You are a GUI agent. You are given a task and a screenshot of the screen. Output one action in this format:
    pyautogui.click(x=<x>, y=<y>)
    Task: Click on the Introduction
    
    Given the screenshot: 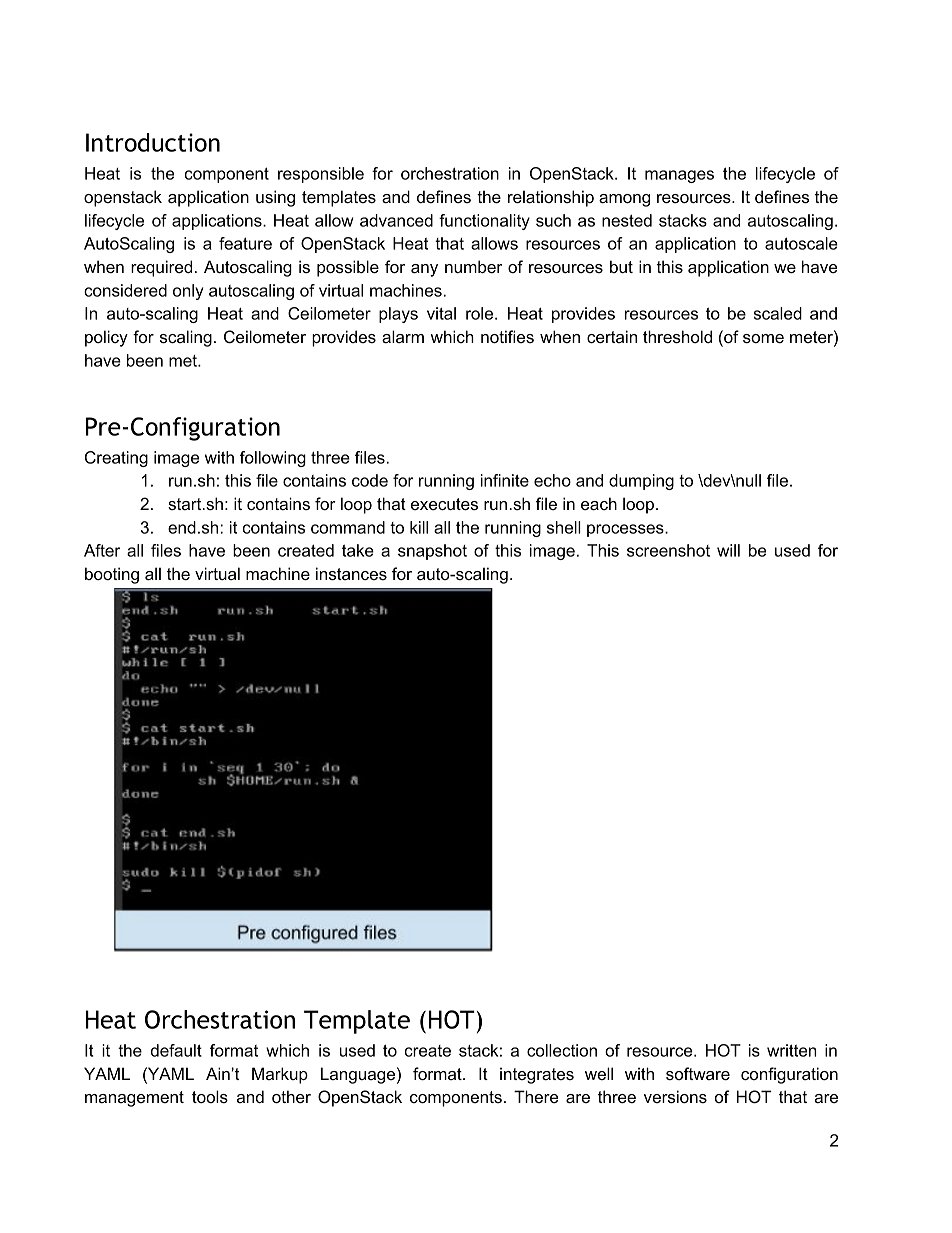 What is the action you would take?
    pyautogui.click(x=153, y=142)
